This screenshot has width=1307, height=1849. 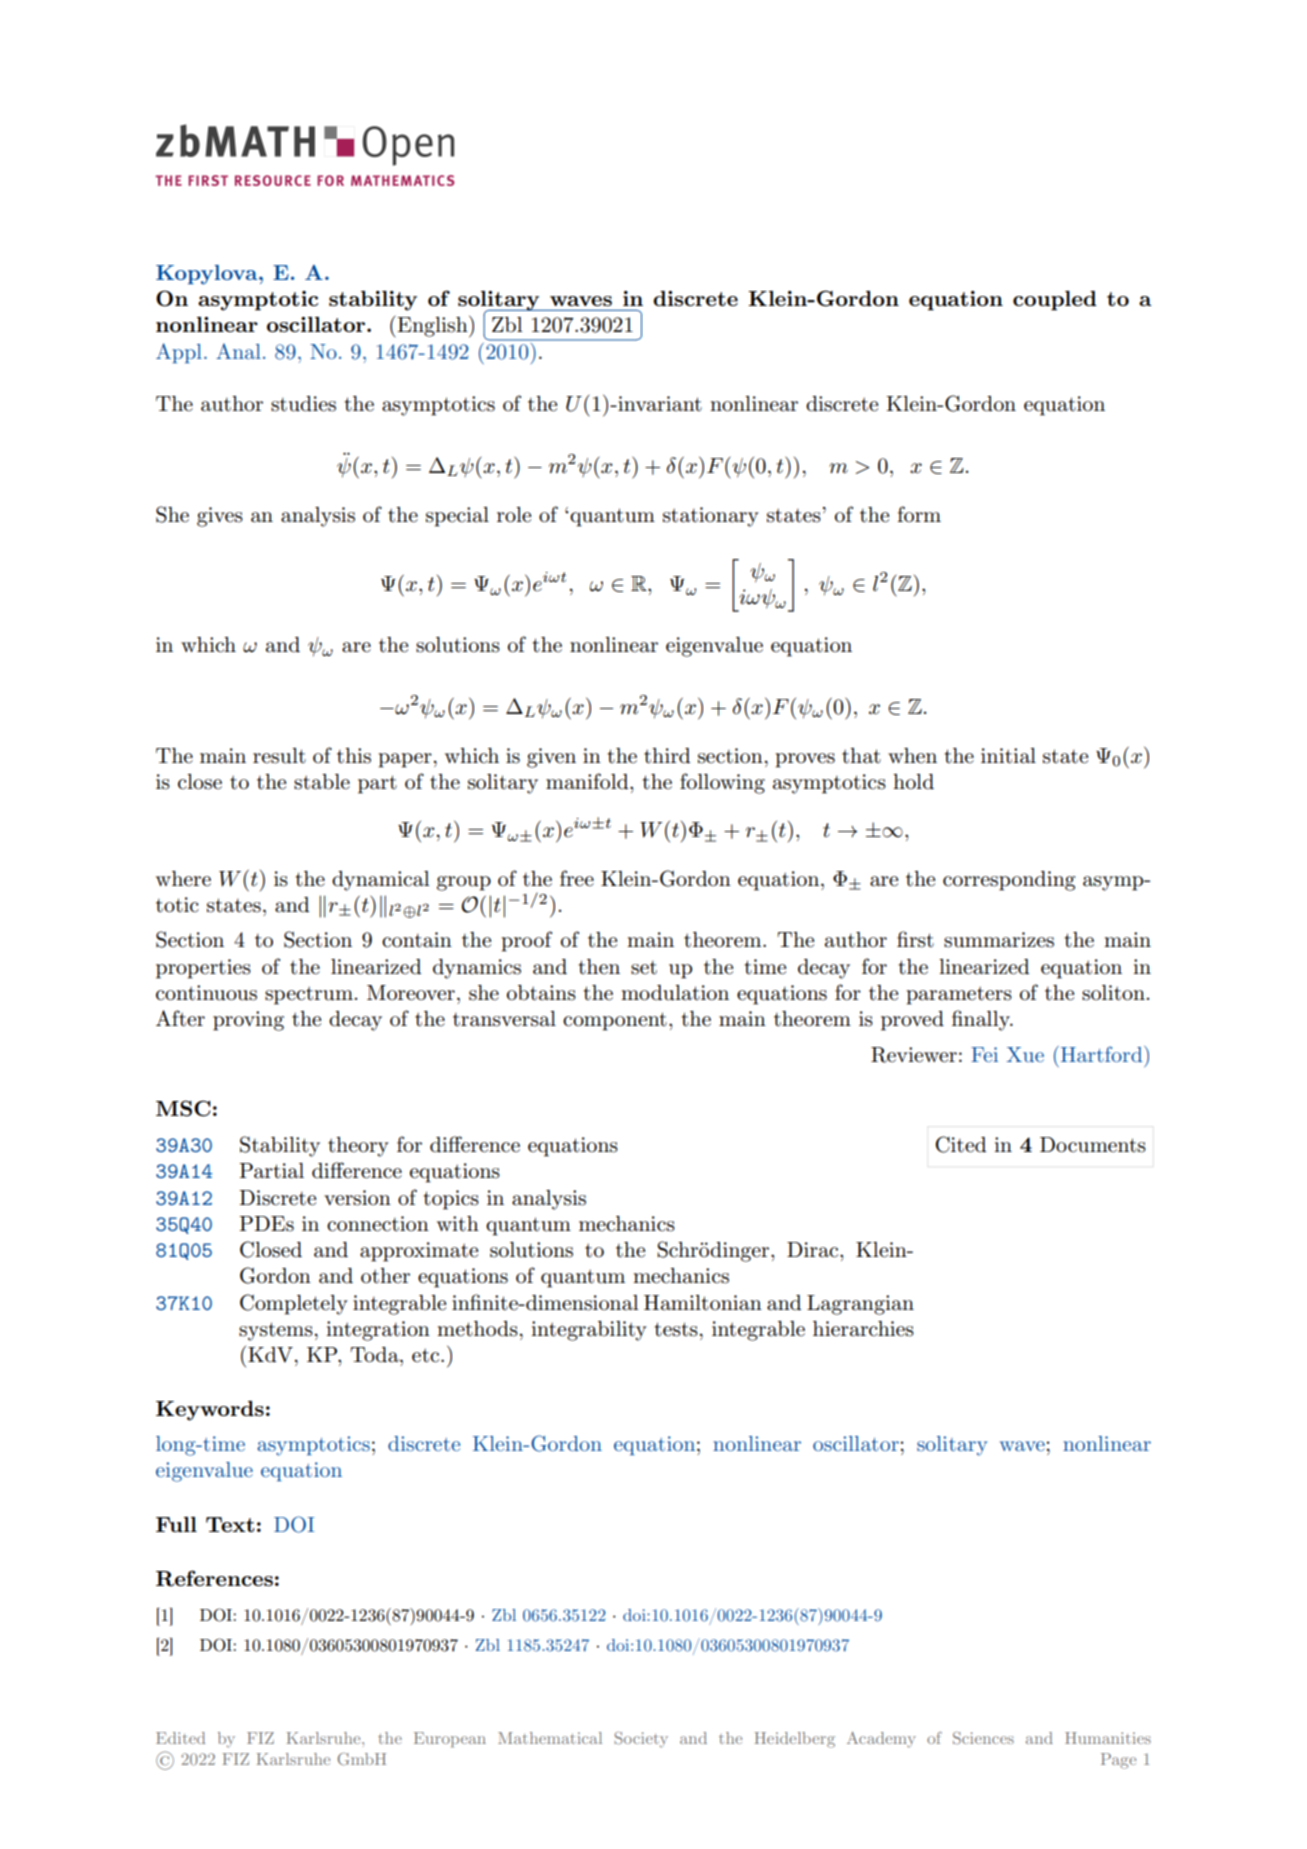 I want to click on Cited, so click(x=961, y=1144).
